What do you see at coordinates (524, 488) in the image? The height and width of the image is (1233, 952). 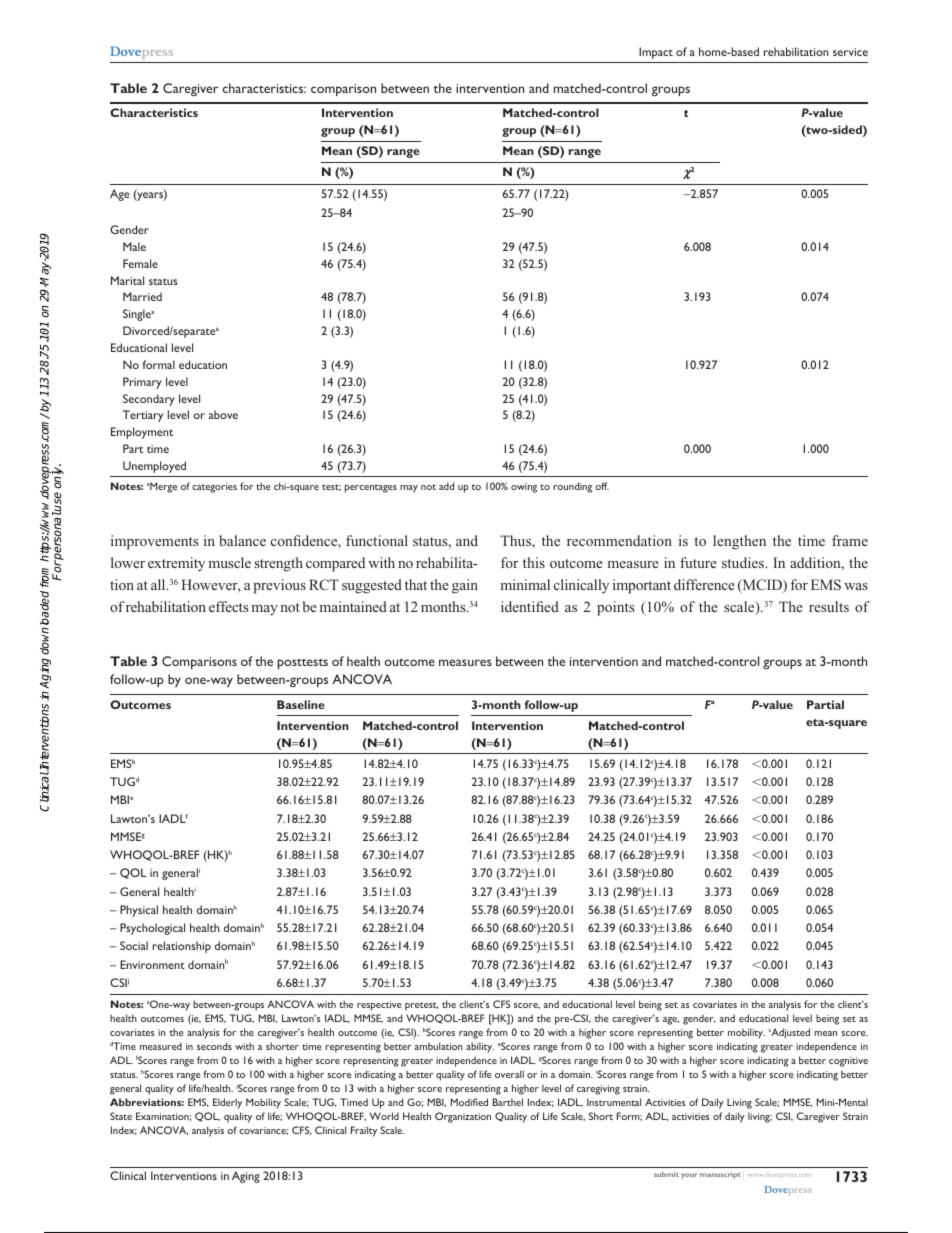 I see `owing` at bounding box center [524, 488].
